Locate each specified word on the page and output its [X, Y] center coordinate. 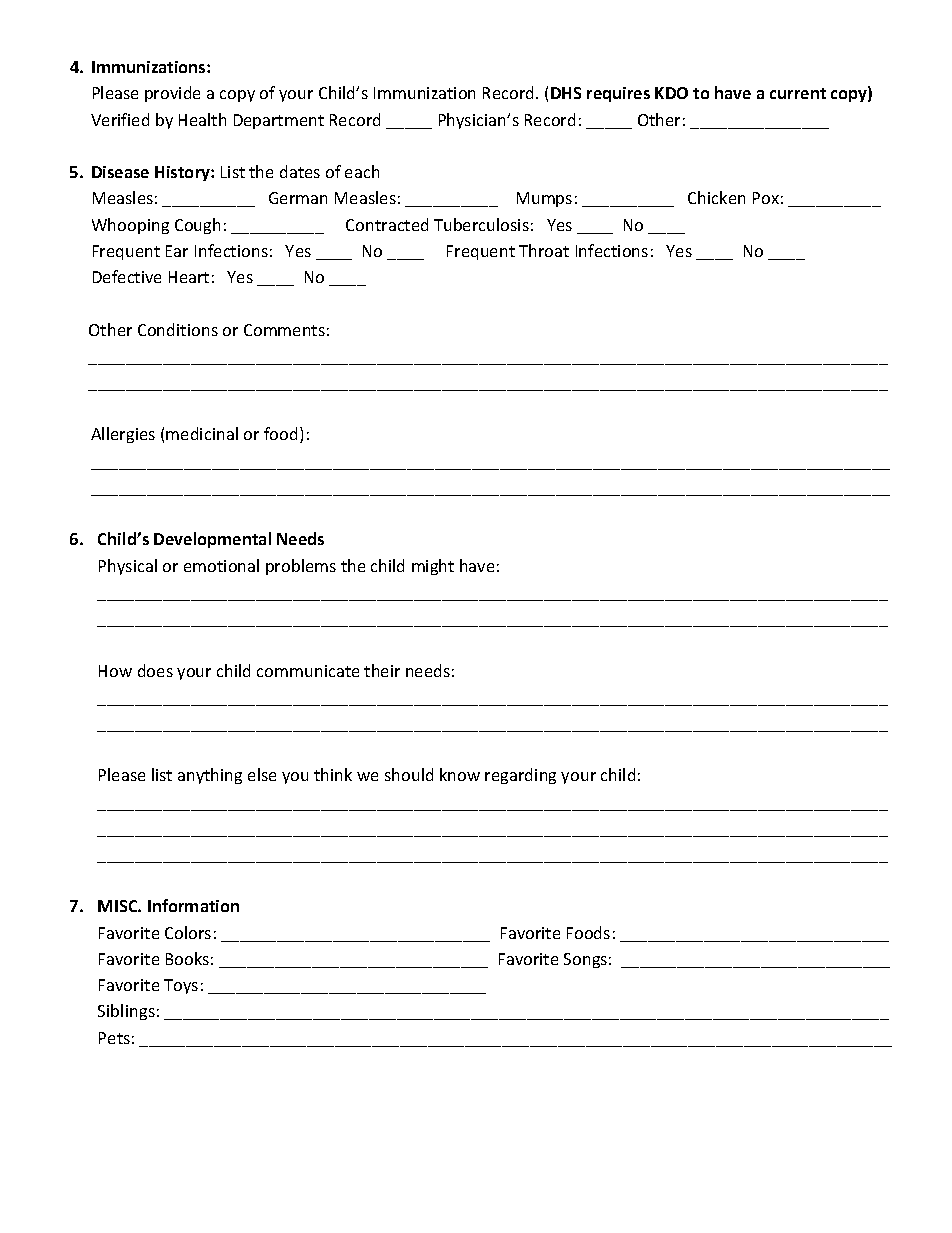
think [333, 774]
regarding [520, 776]
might [433, 567]
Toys [181, 986]
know [460, 774]
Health [202, 119]
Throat [544, 250]
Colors [188, 932]
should [409, 774]
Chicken [716, 197]
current [798, 93]
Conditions [178, 329]
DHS [566, 93]
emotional [221, 565]
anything [210, 776]
